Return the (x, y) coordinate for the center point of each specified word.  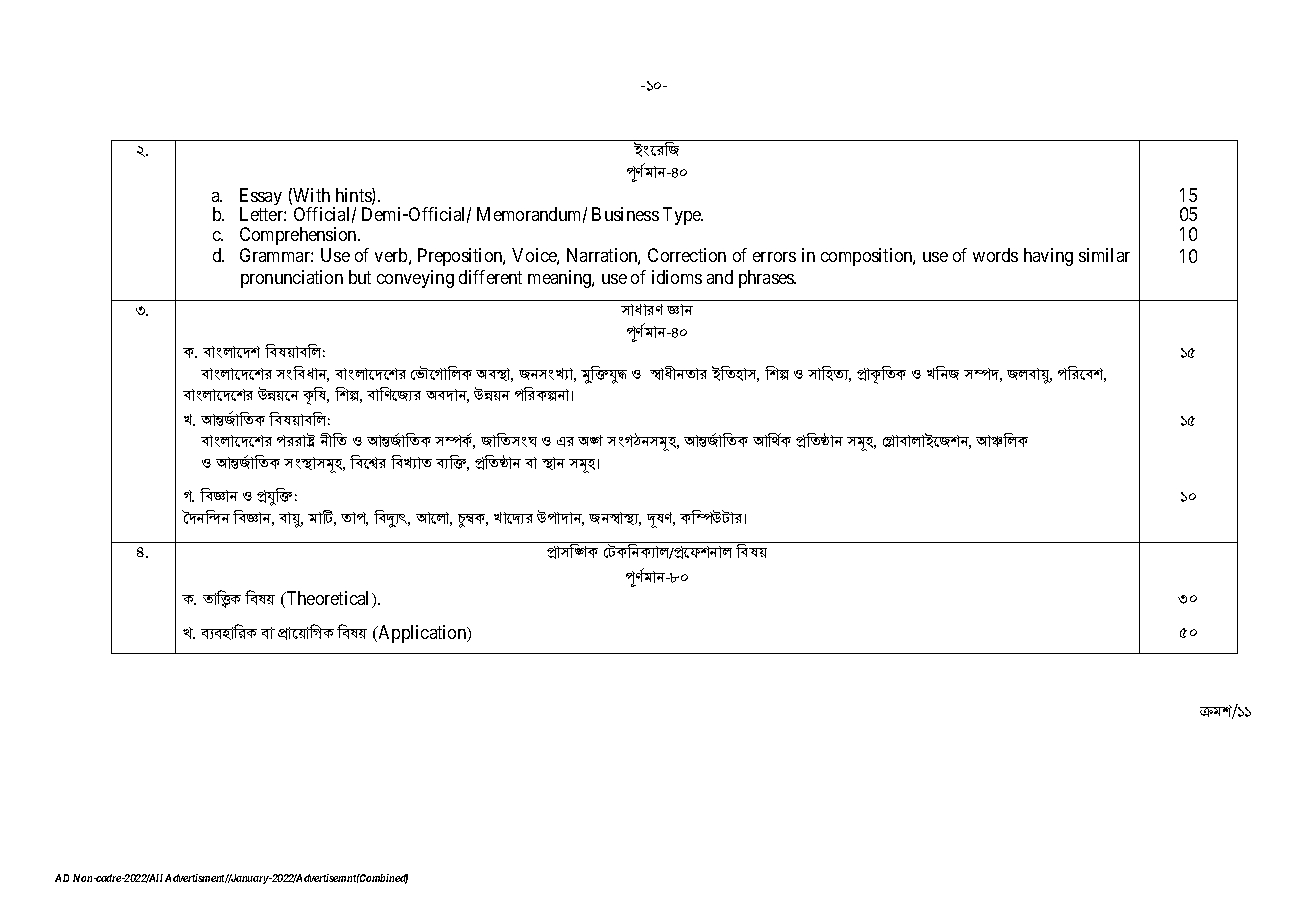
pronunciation (292, 279)
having (1048, 257)
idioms (677, 277)
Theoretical (328, 599)
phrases (767, 279)
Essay (261, 198)
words (995, 255)
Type (683, 216)
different (490, 277)
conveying (415, 279)
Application (422, 634)
